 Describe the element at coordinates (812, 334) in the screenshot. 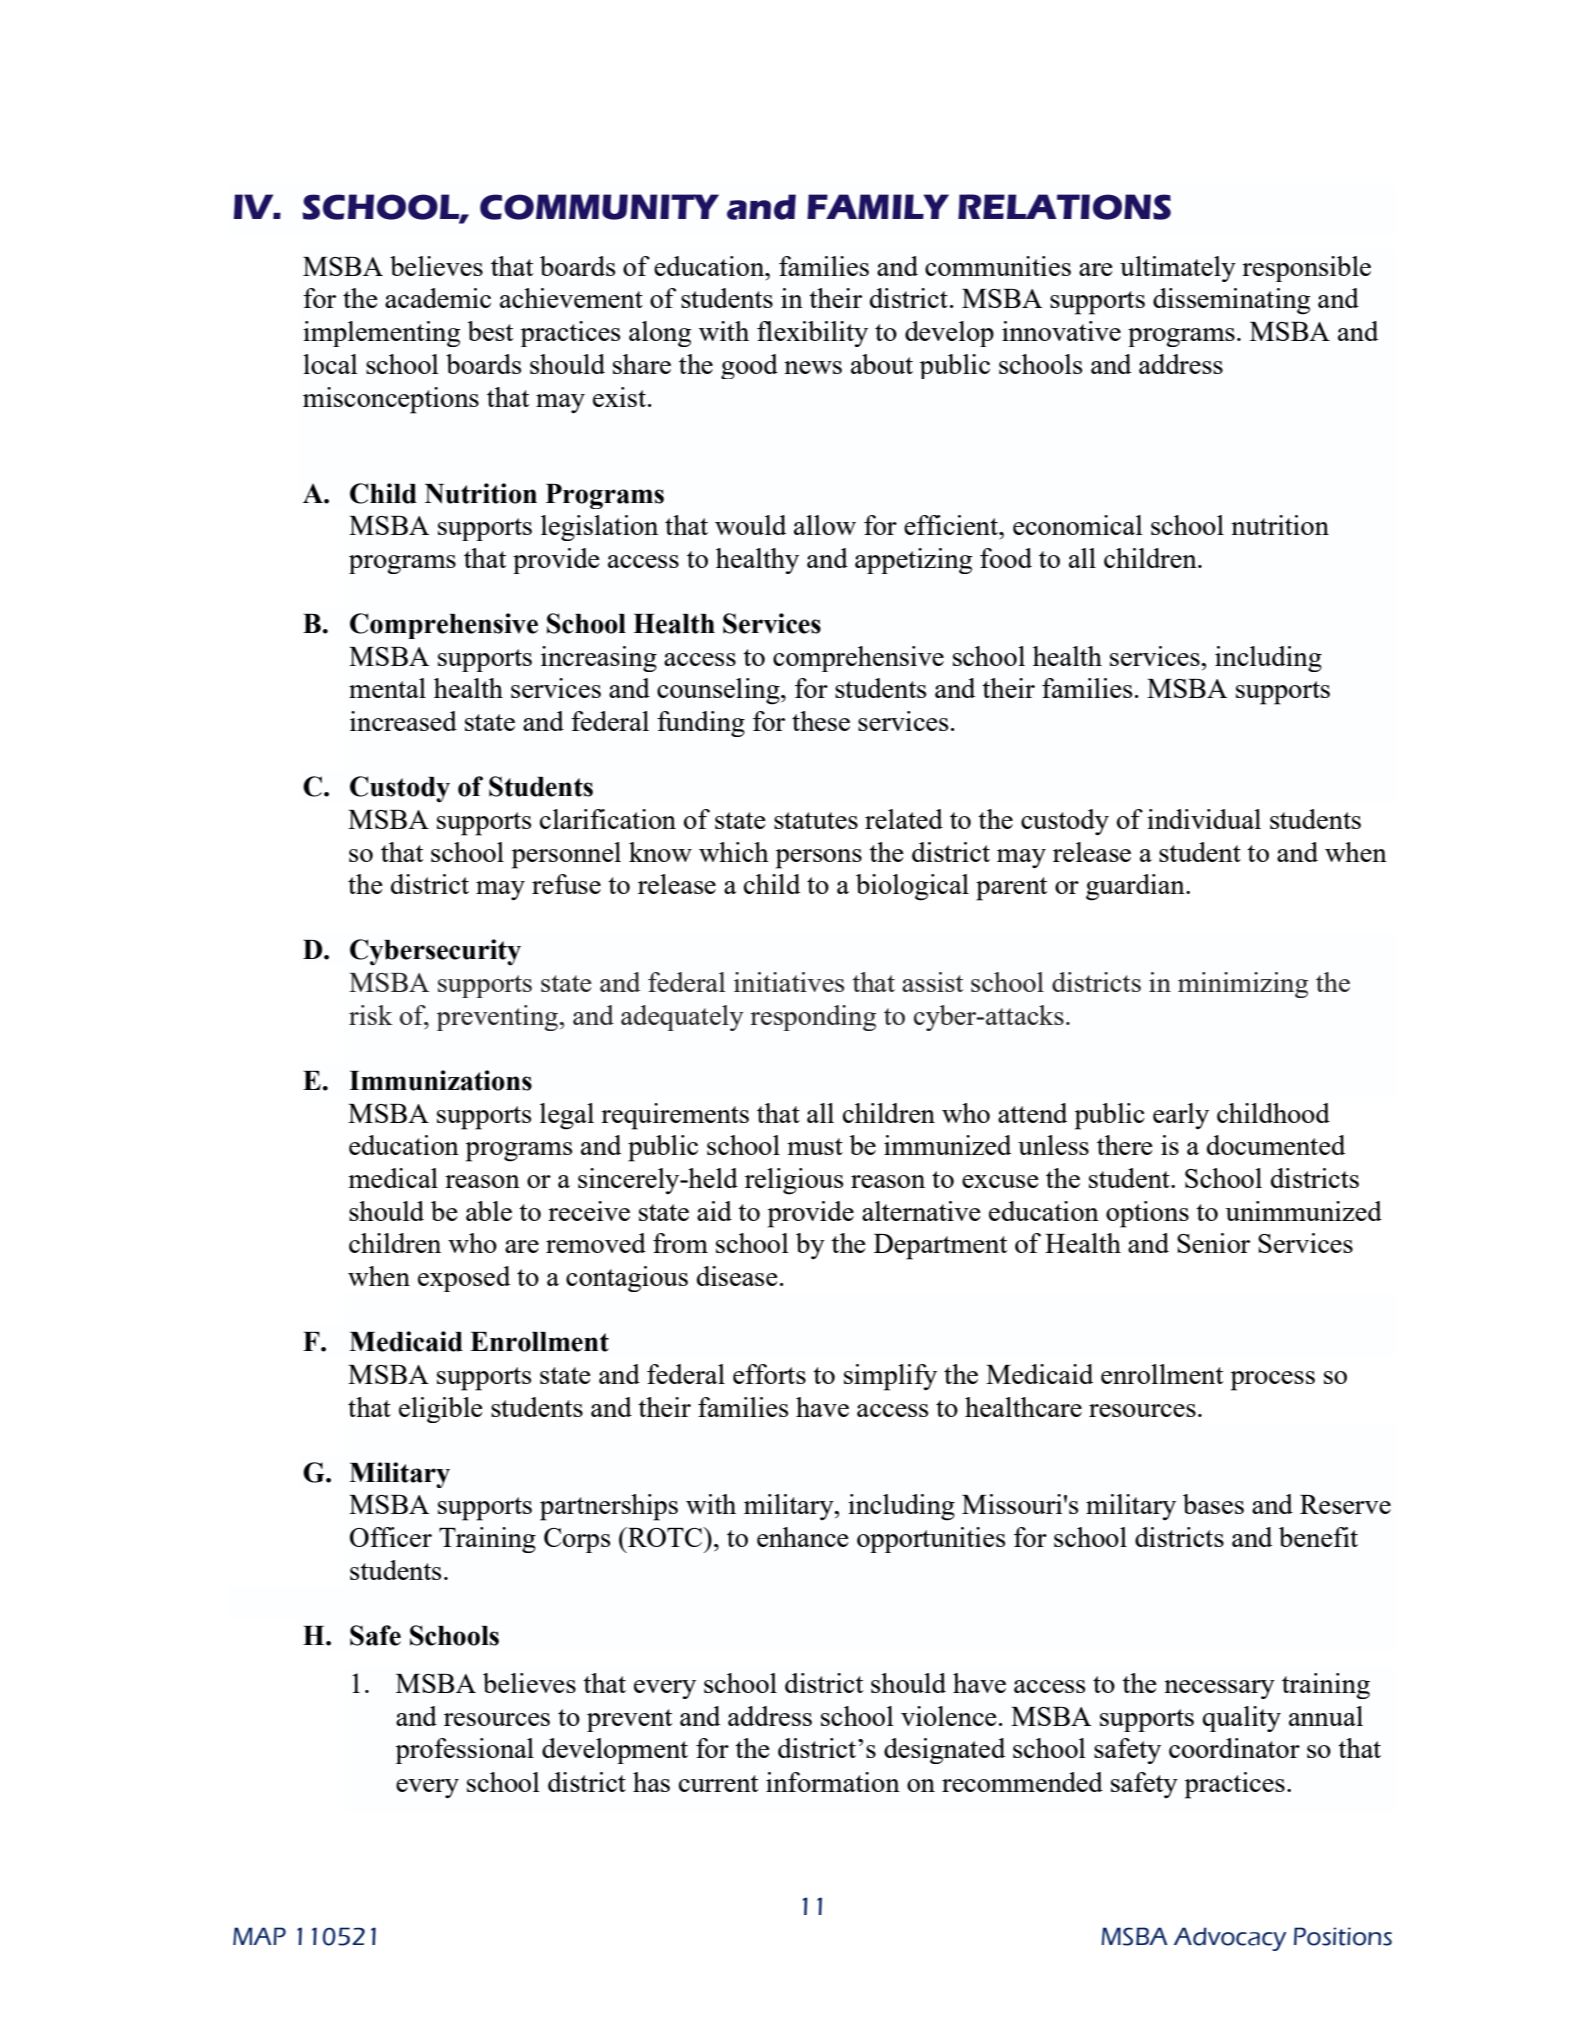

I see `flexibility` at that location.
